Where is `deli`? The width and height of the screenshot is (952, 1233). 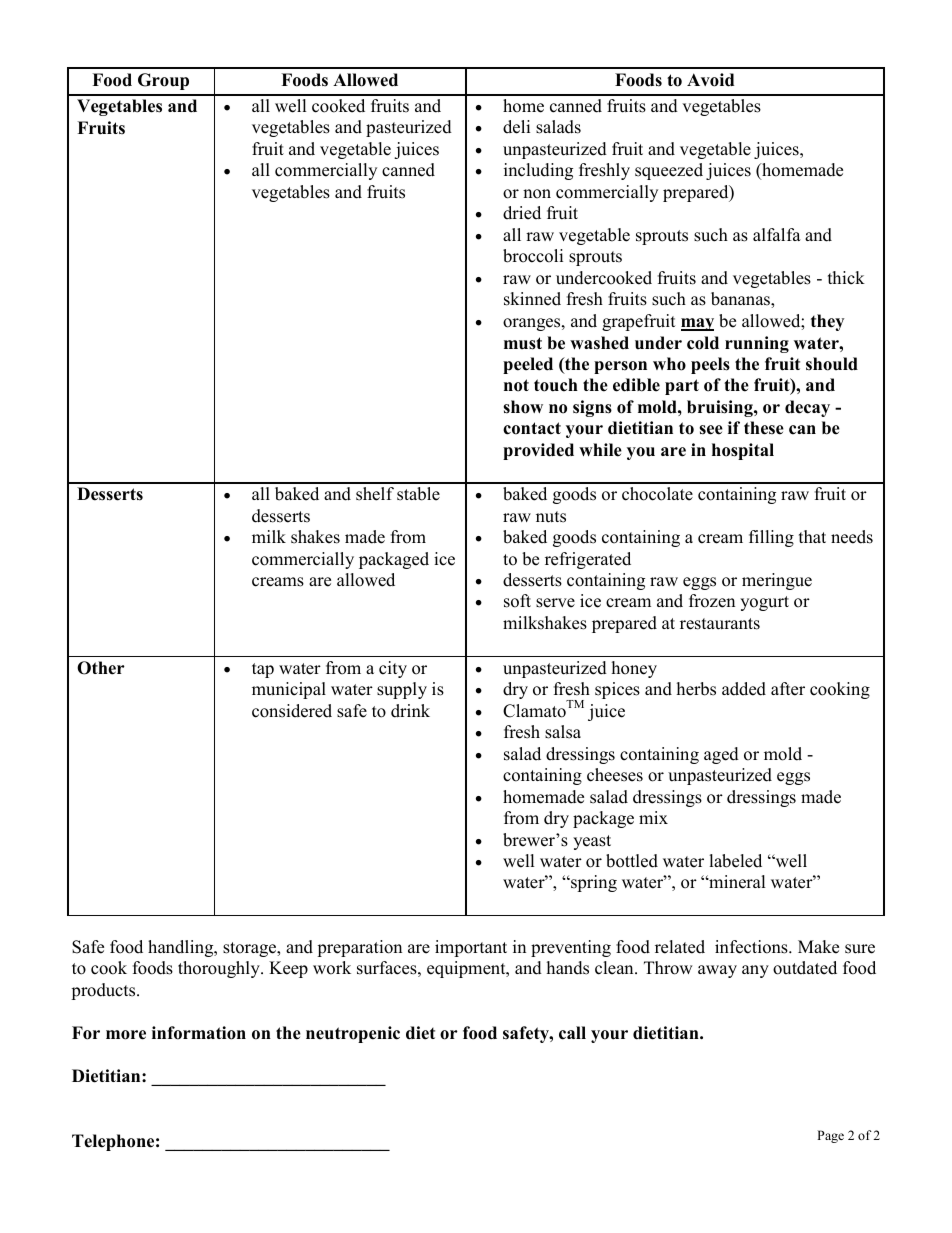
deli is located at coordinates (516, 127).
